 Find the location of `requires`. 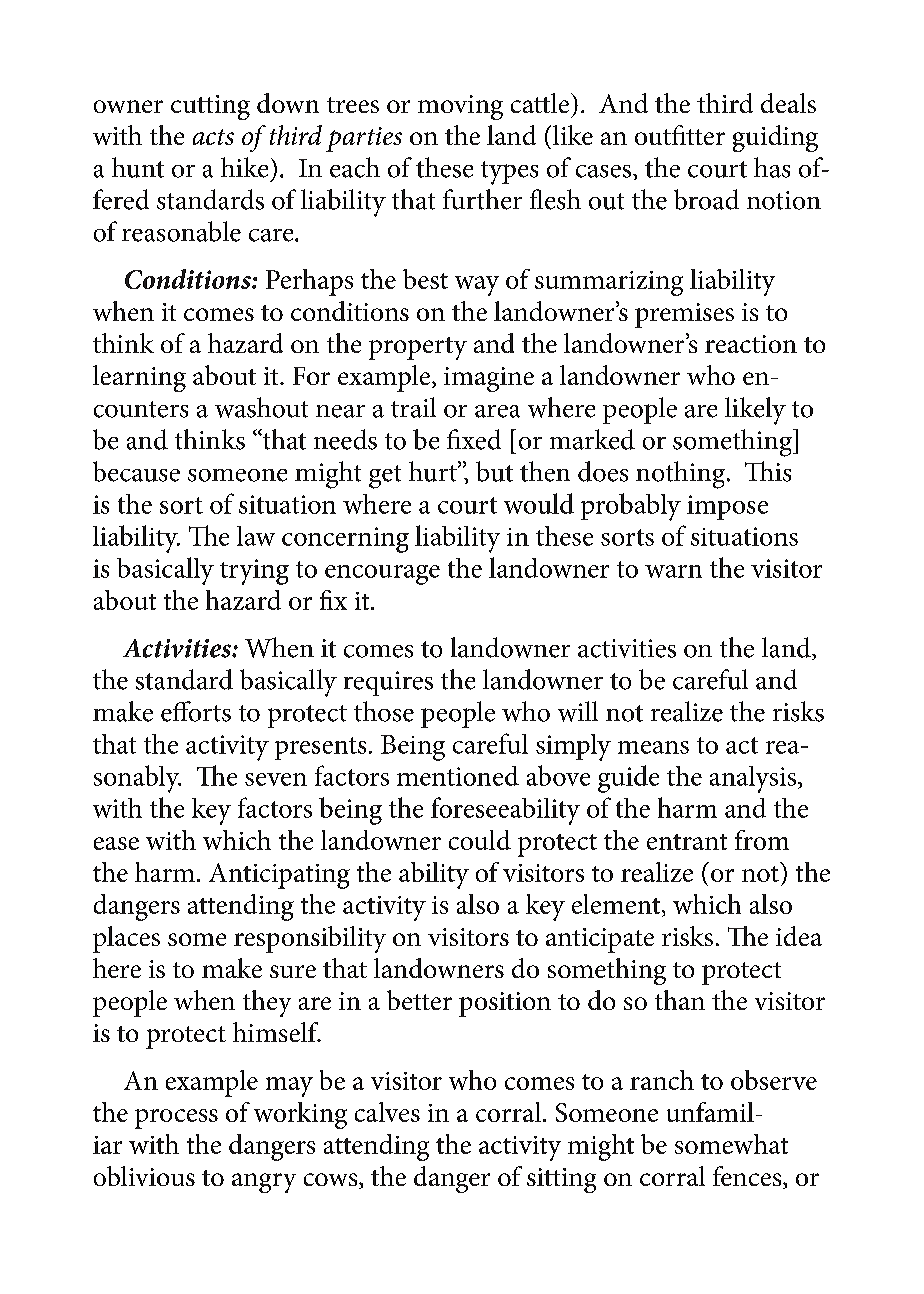

requires is located at coordinates (388, 683).
